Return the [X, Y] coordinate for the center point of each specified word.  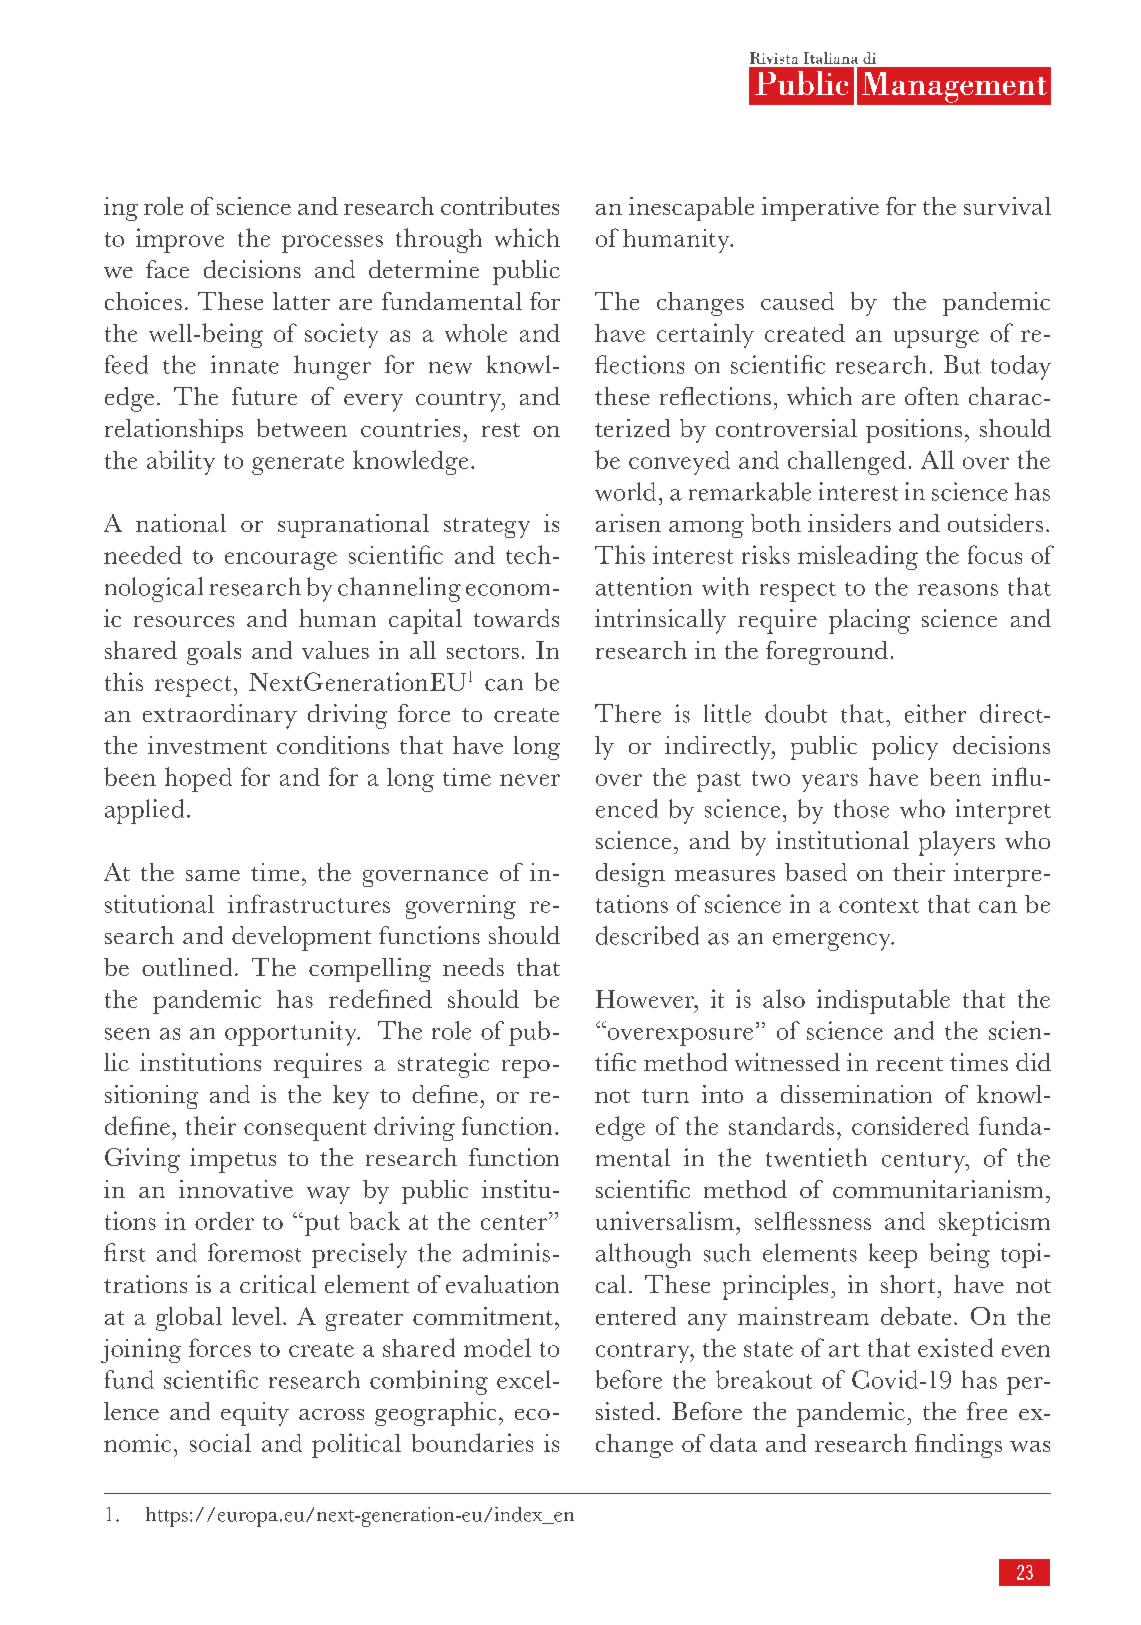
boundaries [472, 1442]
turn [665, 1096]
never [530, 780]
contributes [500, 206]
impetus [233, 1160]
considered [910, 1125]
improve [180, 240]
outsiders [995, 523]
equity [255, 1414]
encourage [281, 561]
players [957, 843]
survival [1007, 206]
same [213, 875]
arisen [628, 523]
